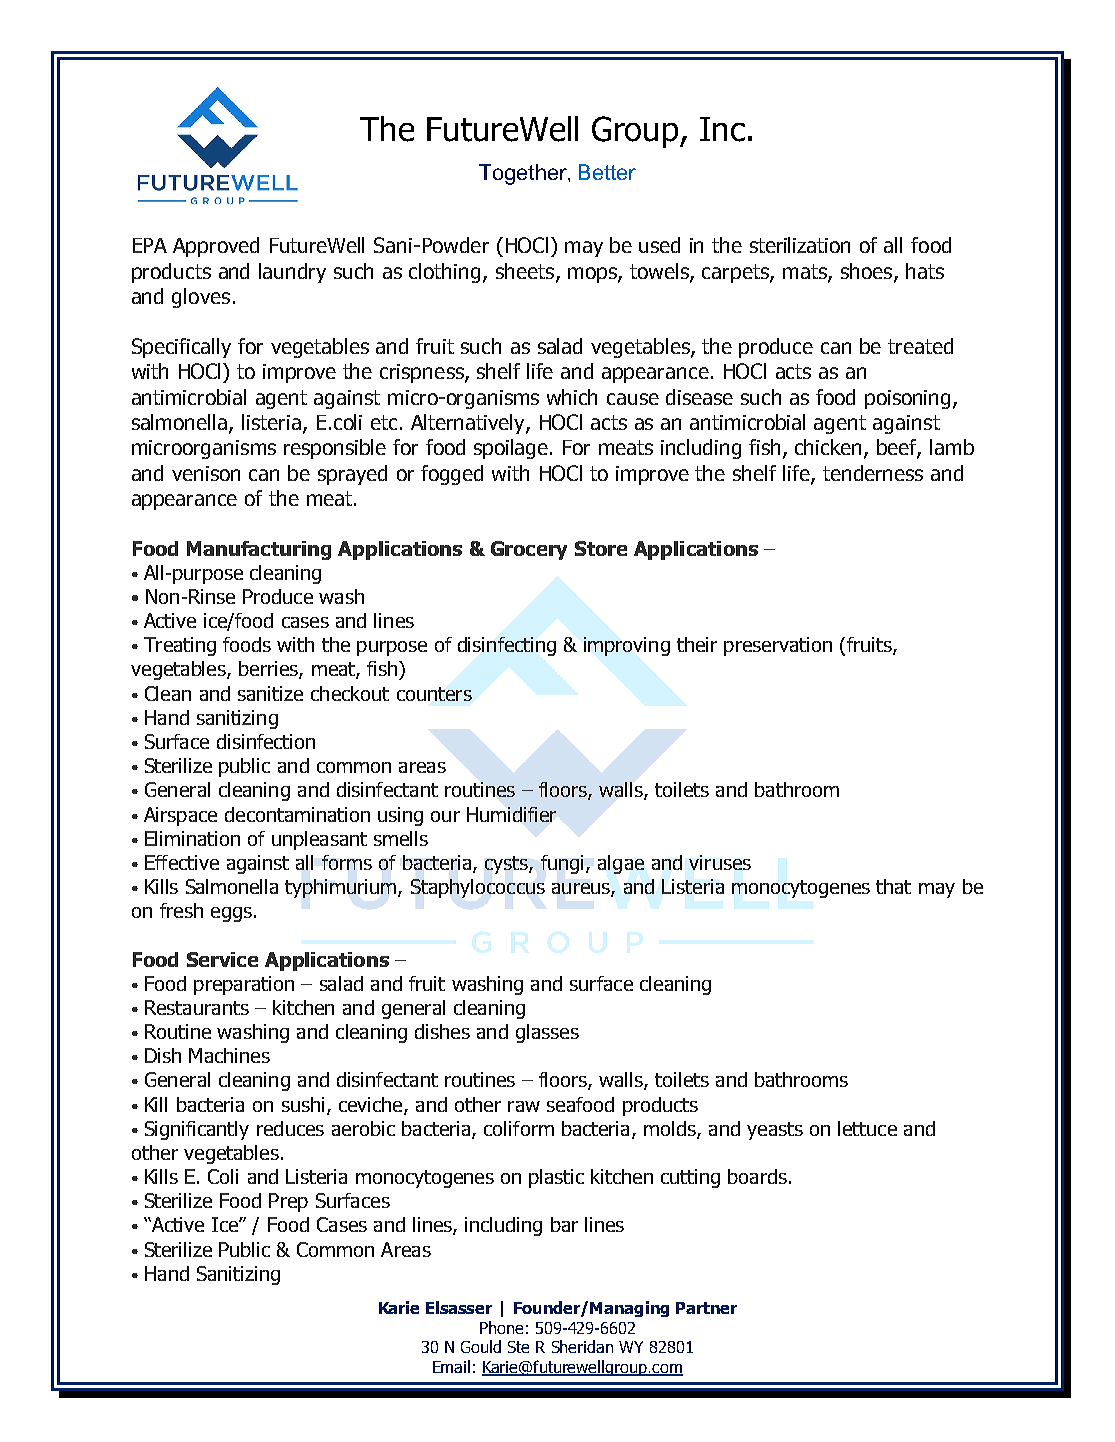 This screenshot has width=1115, height=1442. I want to click on Approved, so click(216, 247).
